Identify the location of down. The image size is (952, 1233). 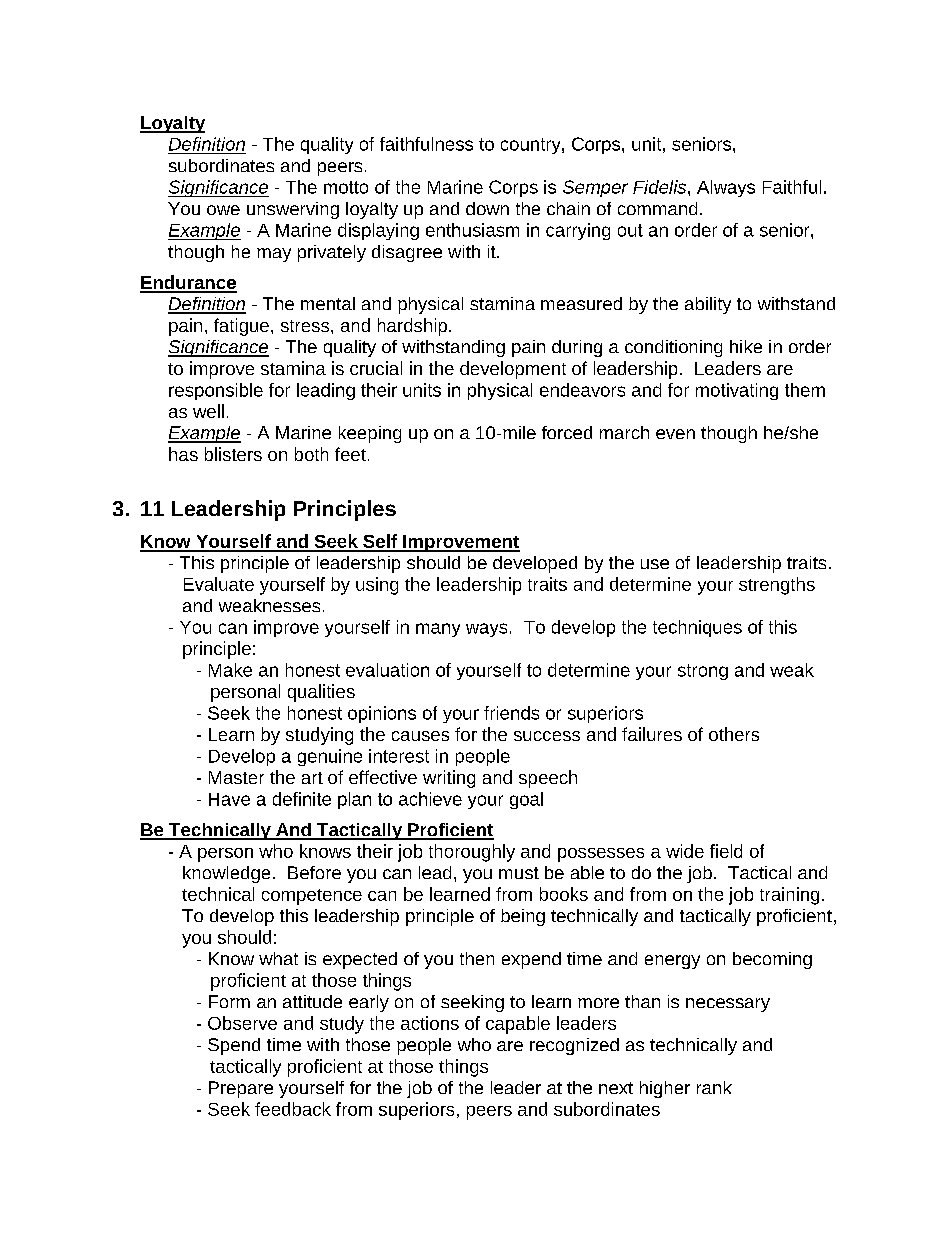
(487, 208).
